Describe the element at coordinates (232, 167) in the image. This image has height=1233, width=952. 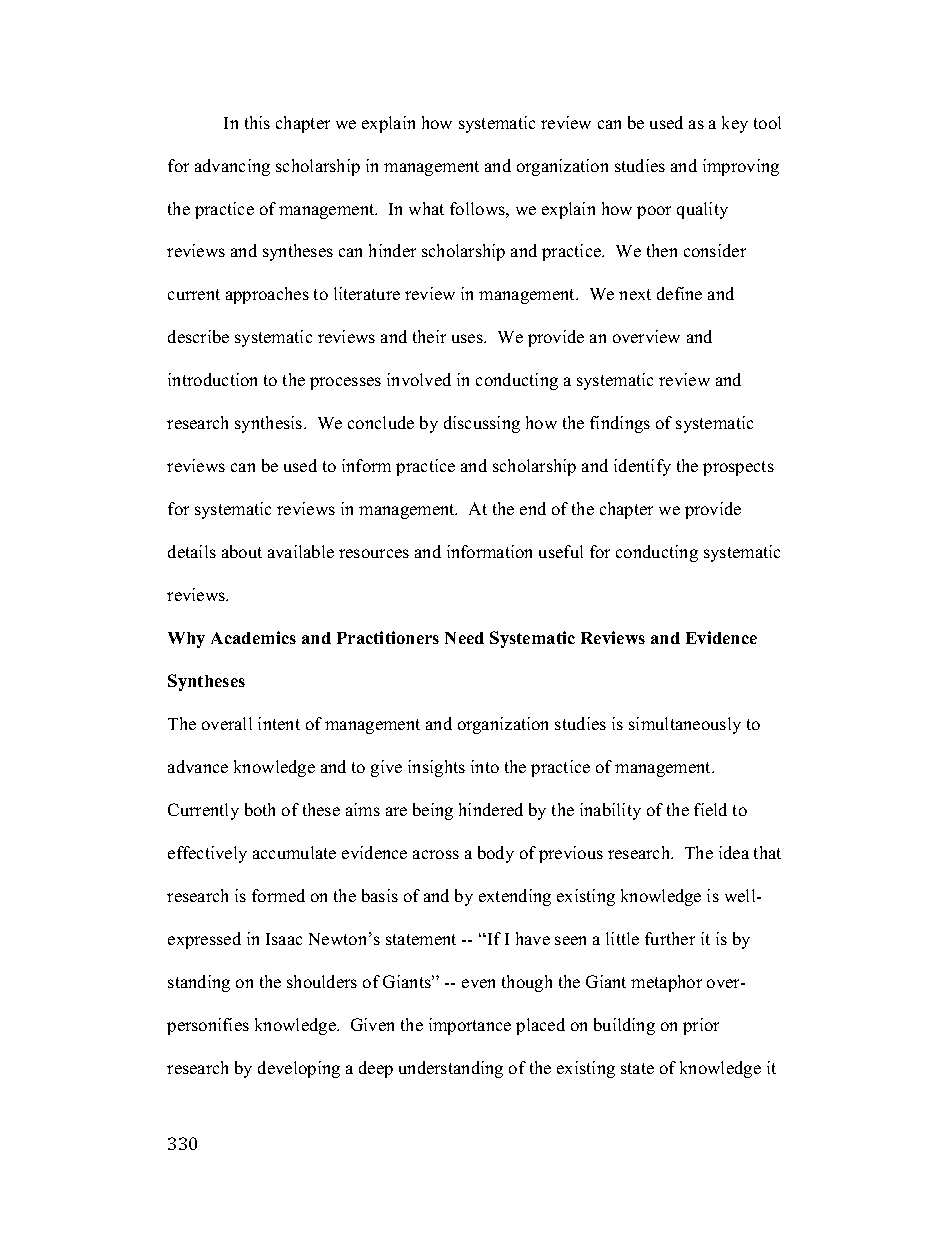
I see `advancing` at that location.
